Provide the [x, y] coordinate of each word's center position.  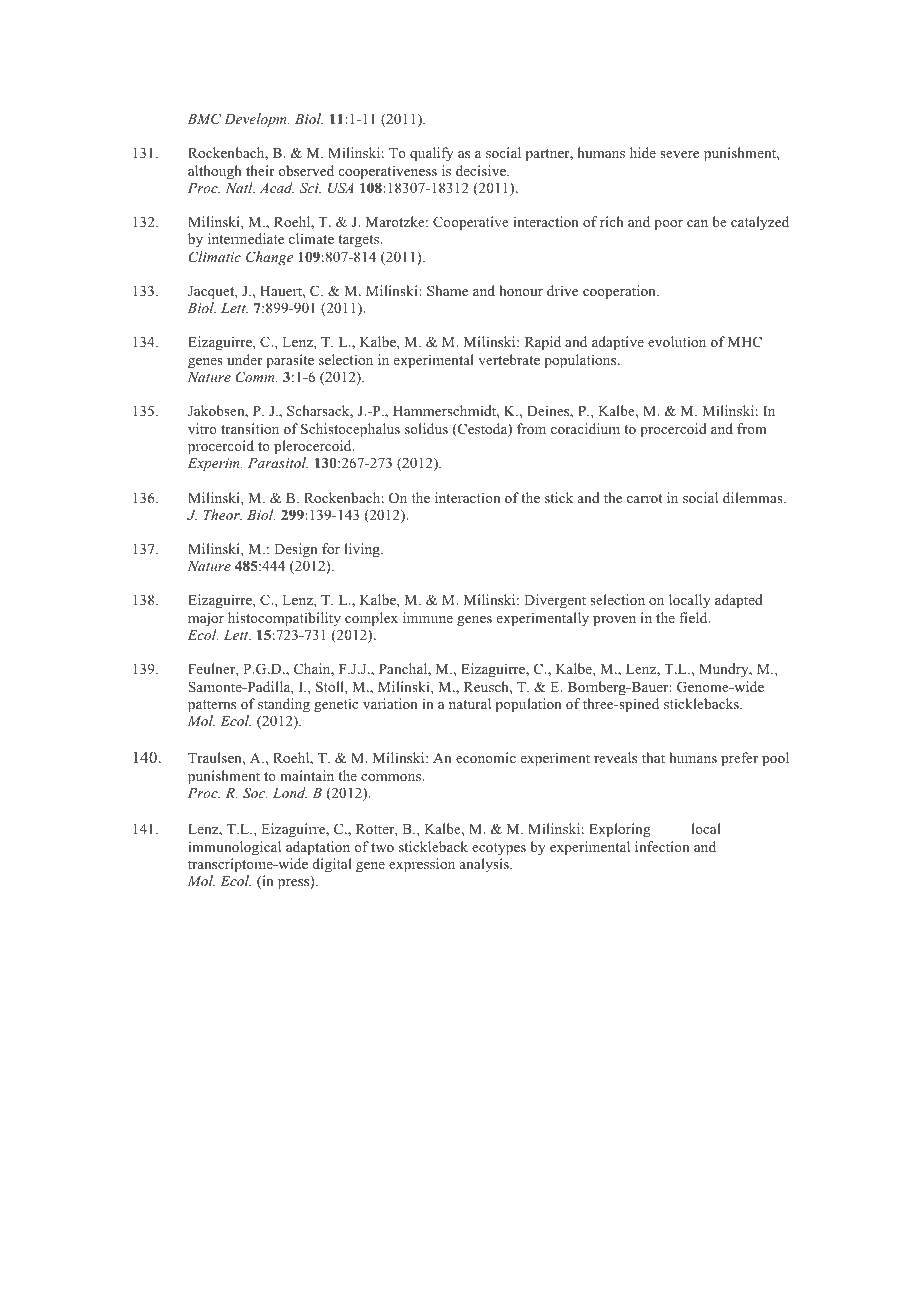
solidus [426, 428]
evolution [677, 341]
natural [470, 703]
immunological [234, 848]
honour [521, 290]
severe [679, 154]
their [260, 170]
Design [296, 550]
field [694, 617]
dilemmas [754, 497]
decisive [482, 170]
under [245, 359]
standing [284, 705]
